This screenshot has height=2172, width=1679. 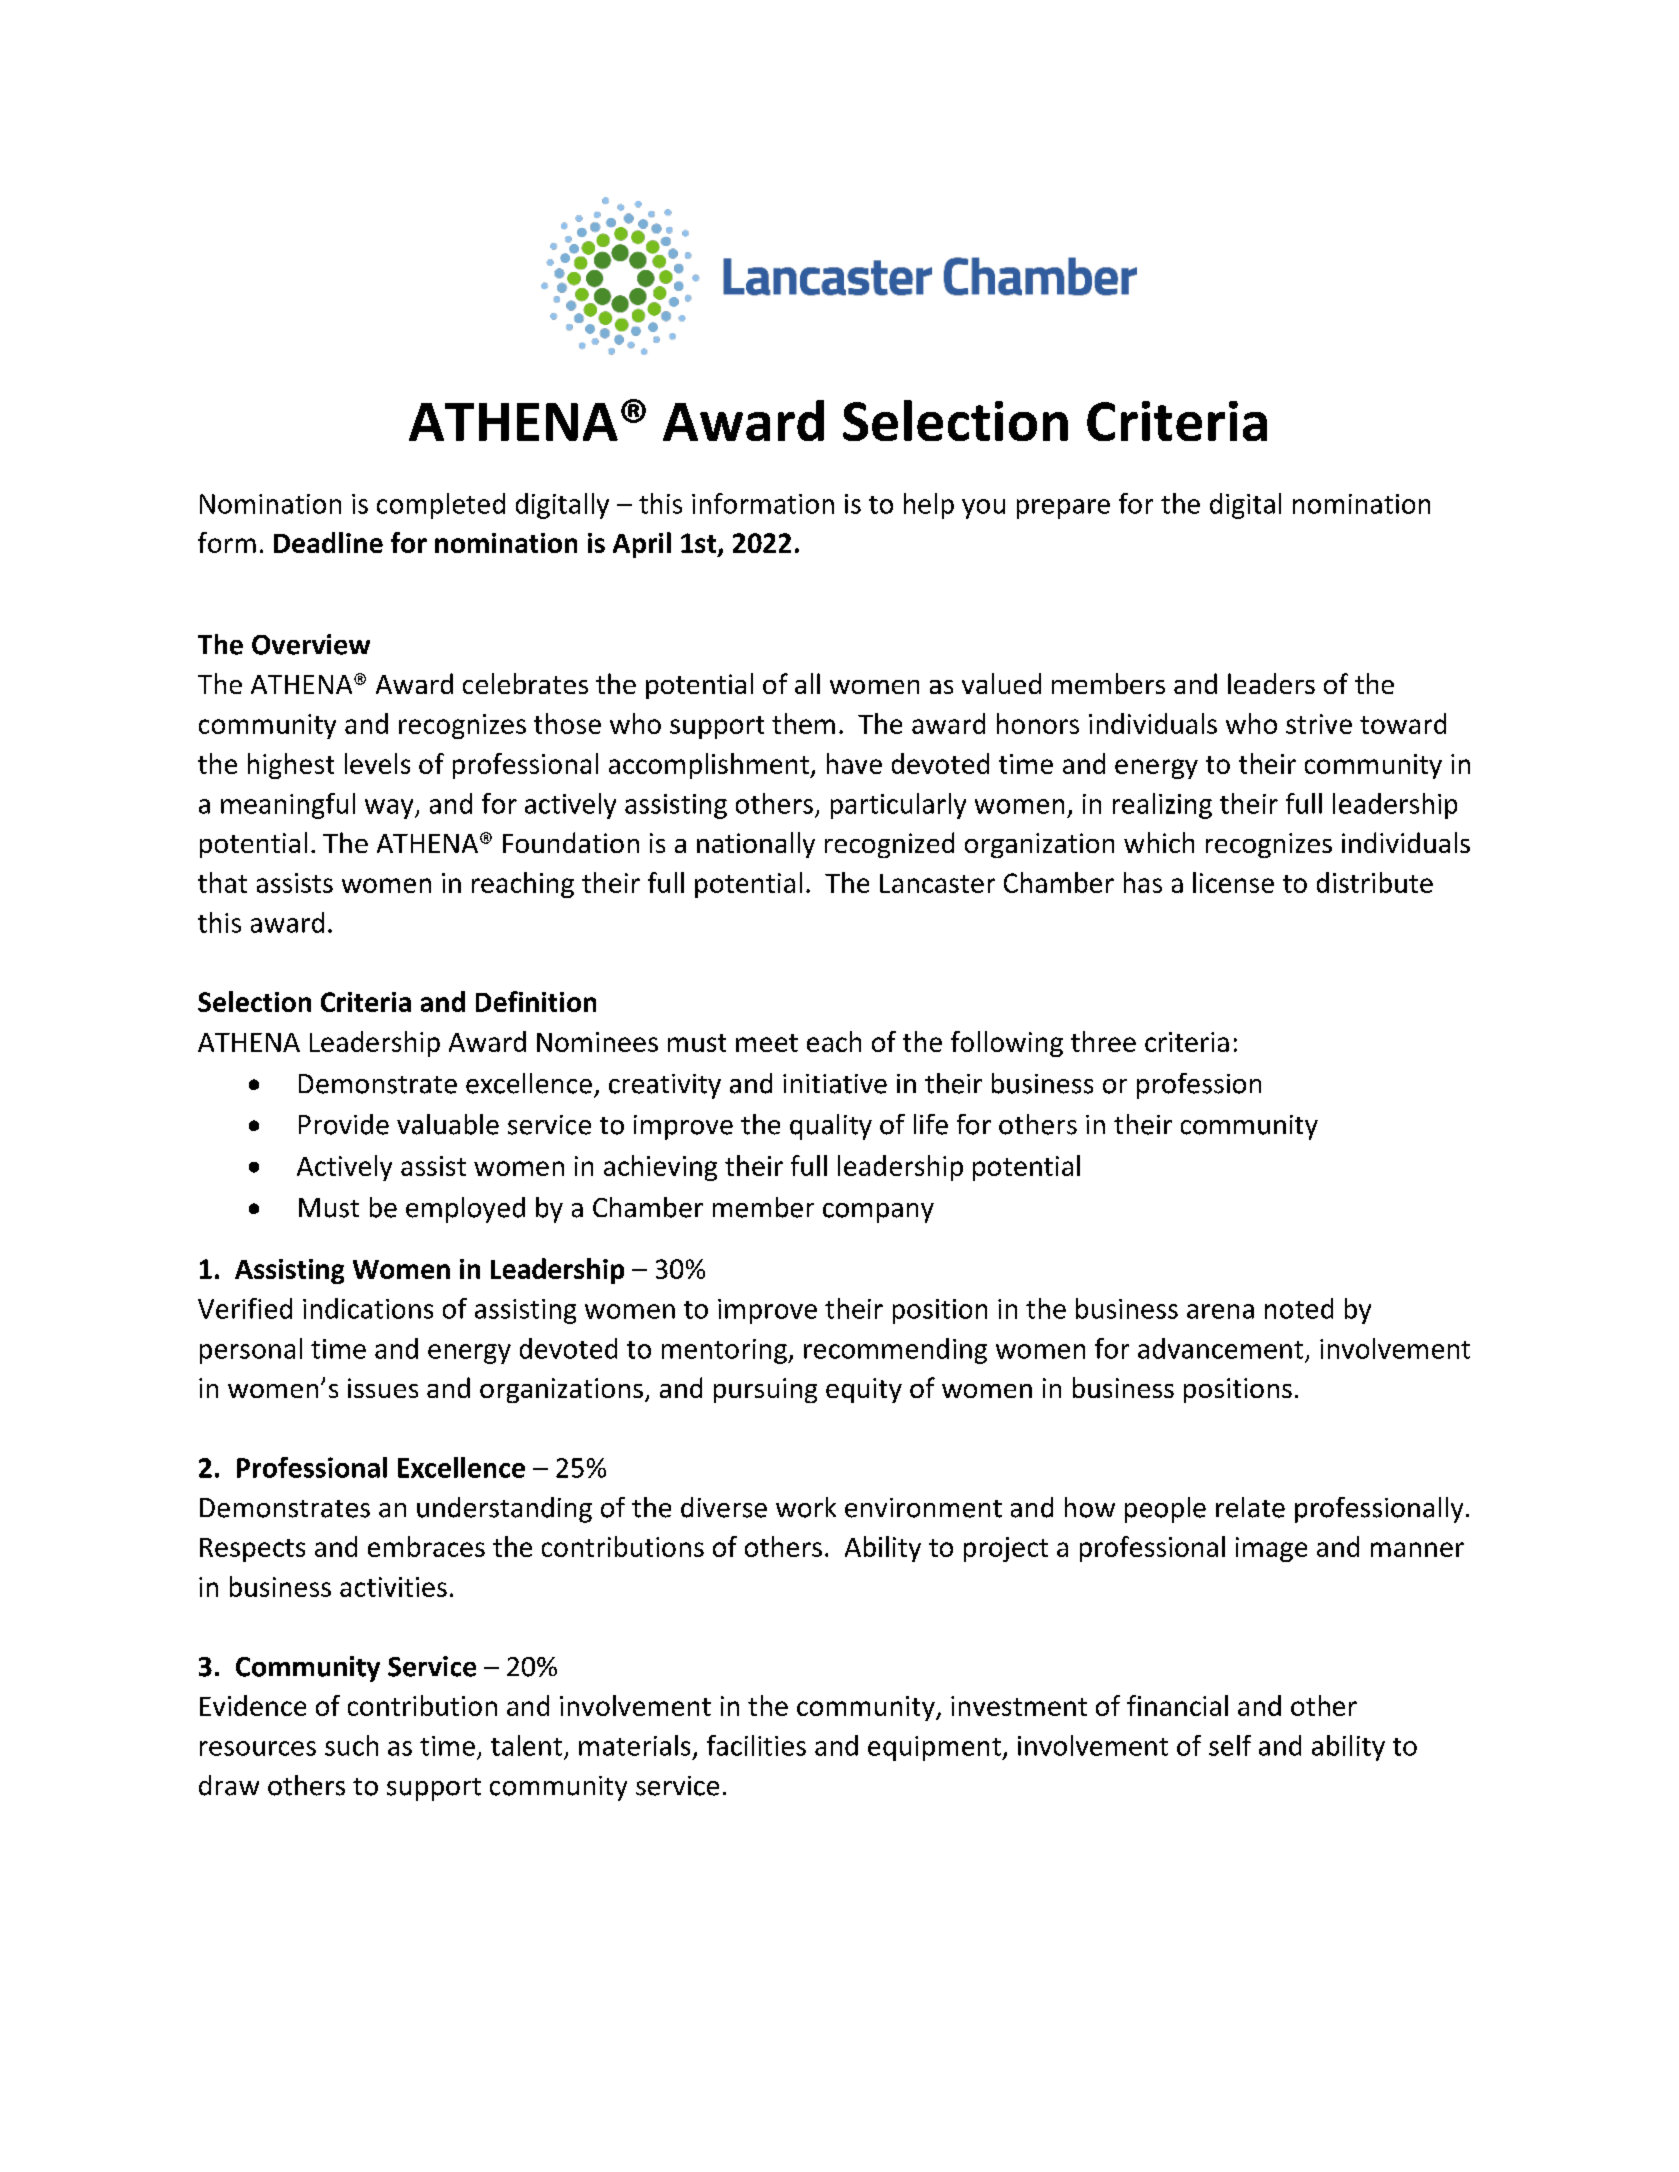 I want to click on such, so click(x=351, y=1745).
